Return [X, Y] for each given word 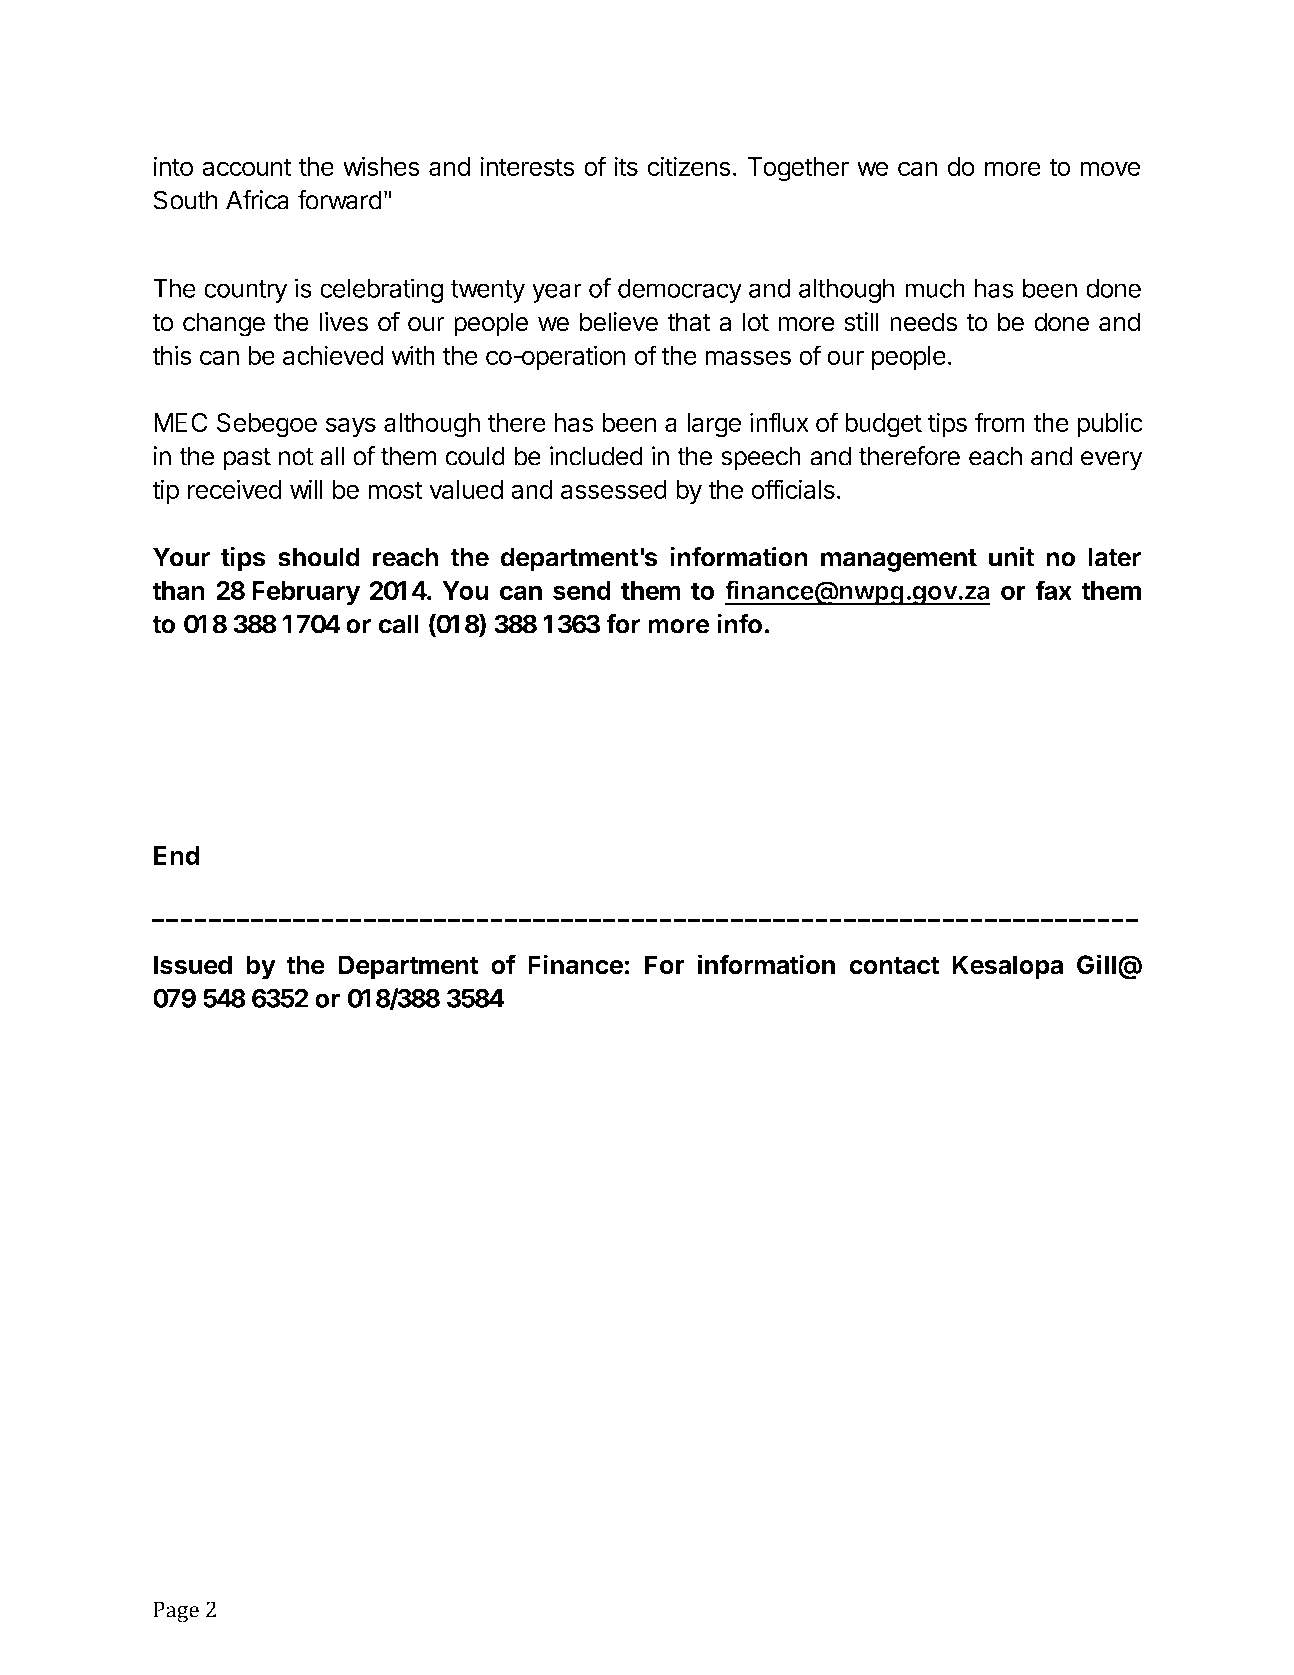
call [398, 624]
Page [176, 1612]
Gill [1096, 964]
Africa [257, 200]
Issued [193, 965]
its [626, 166]
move [1110, 168]
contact [894, 965]
